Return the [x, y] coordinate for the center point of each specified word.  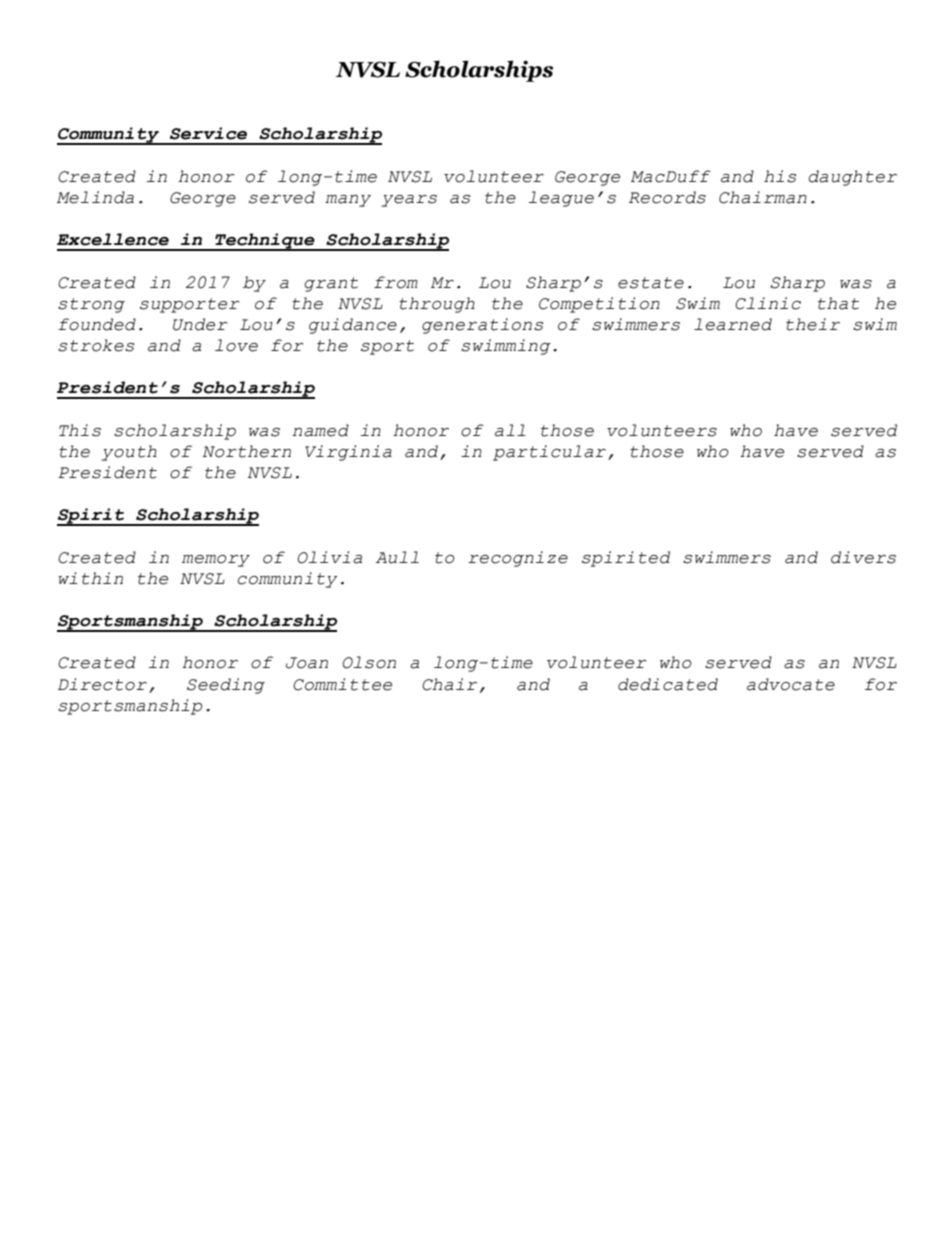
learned [733, 324]
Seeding [226, 686]
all [510, 430]
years [409, 201]
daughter [852, 178]
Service [208, 133]
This [80, 430]
